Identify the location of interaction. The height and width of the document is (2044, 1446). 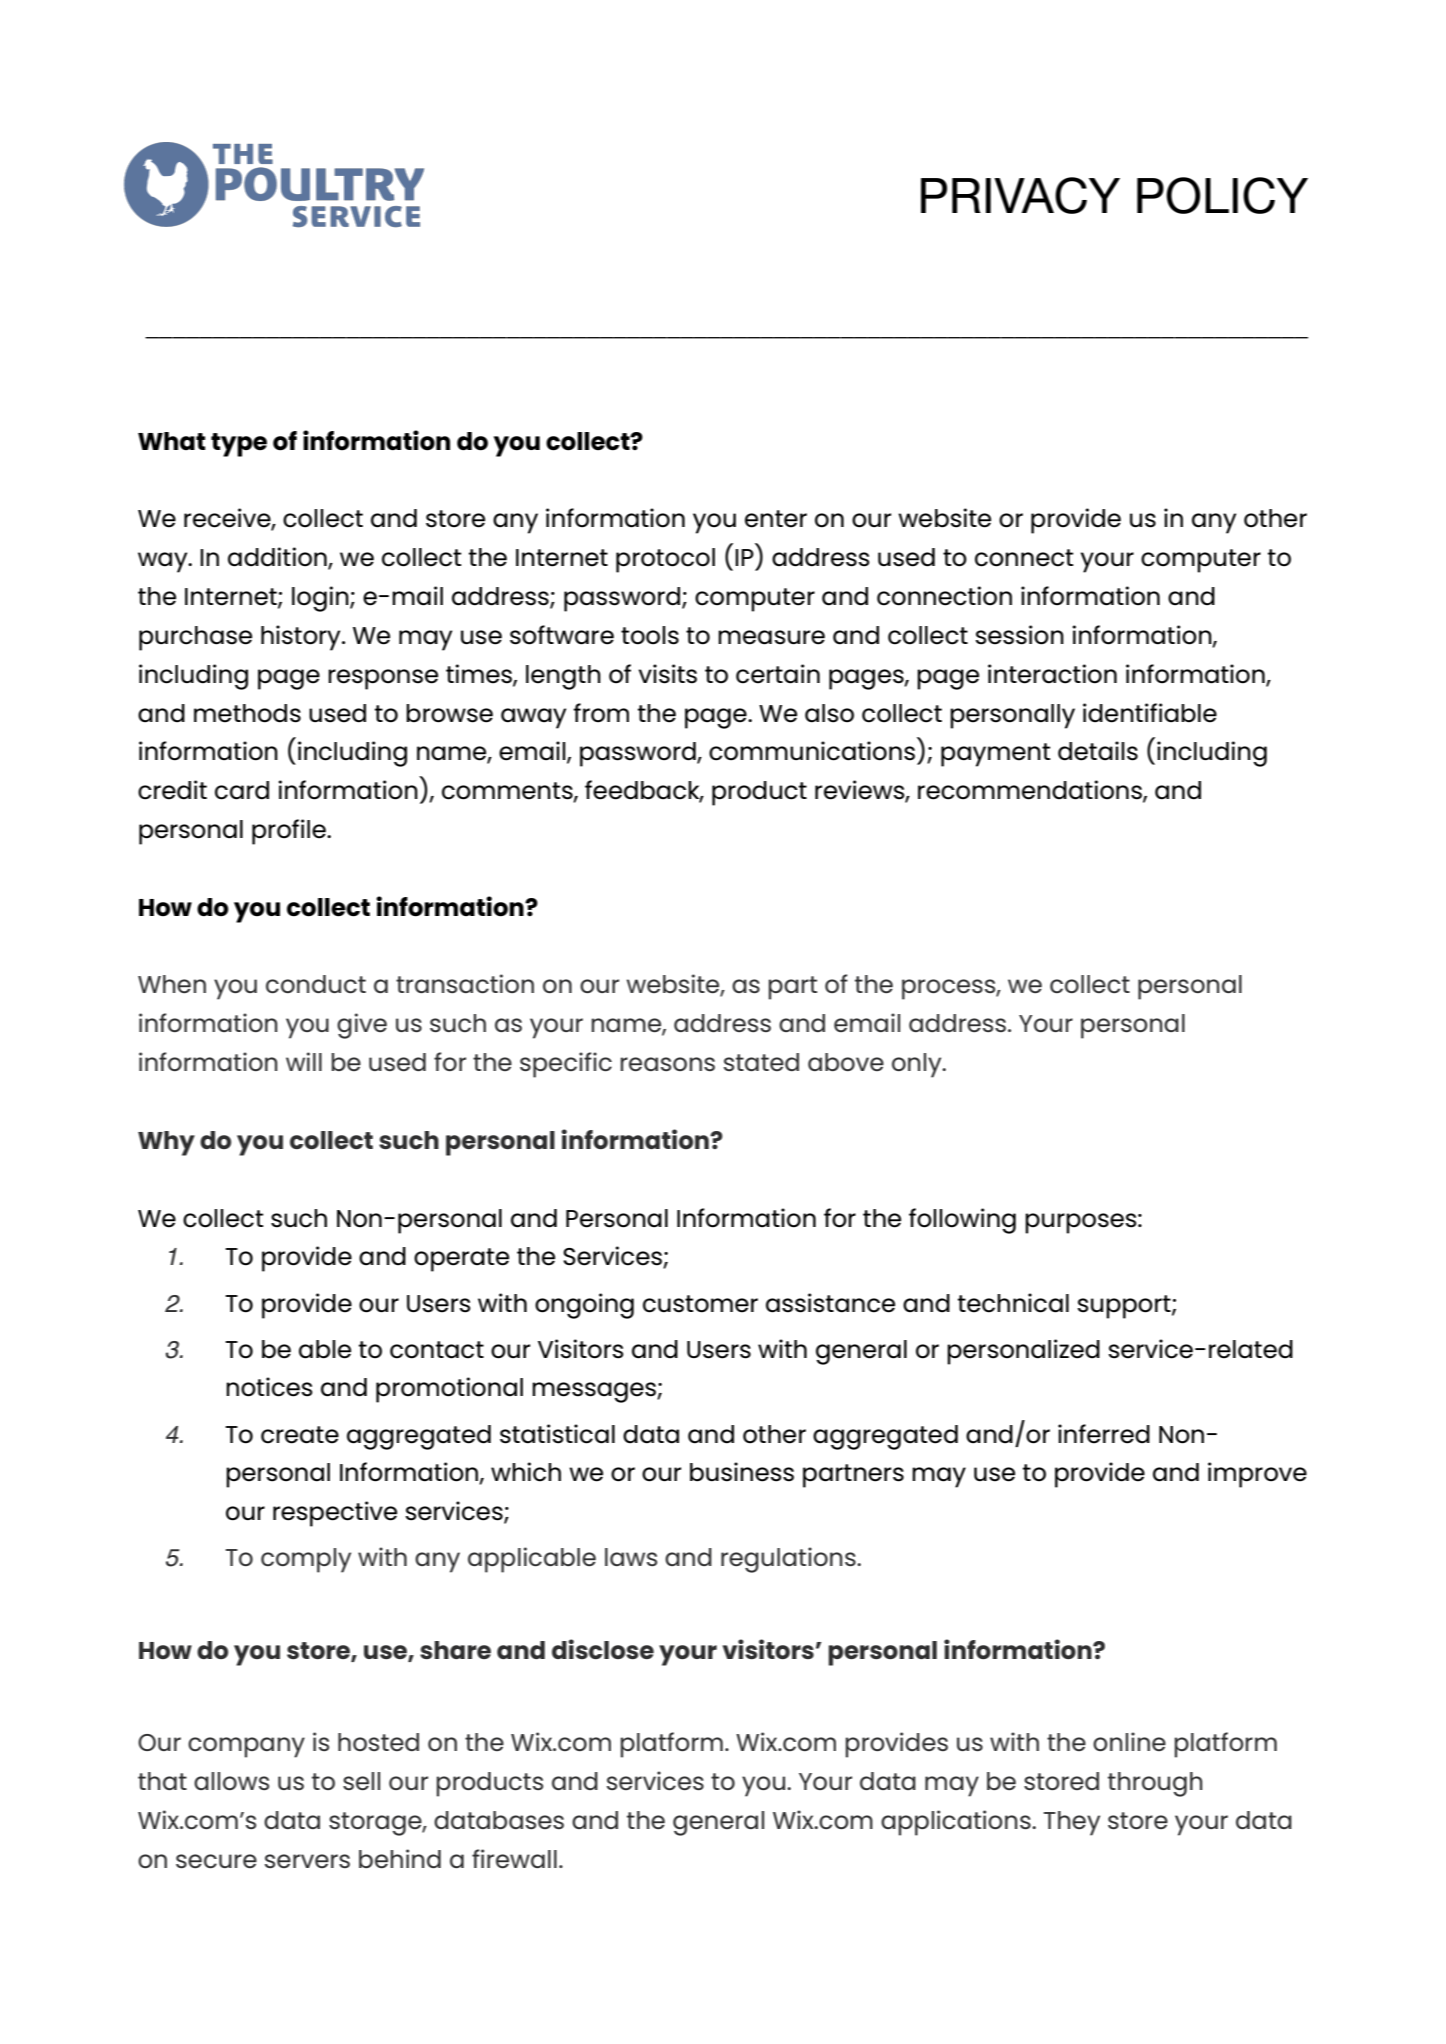
(1052, 674).
